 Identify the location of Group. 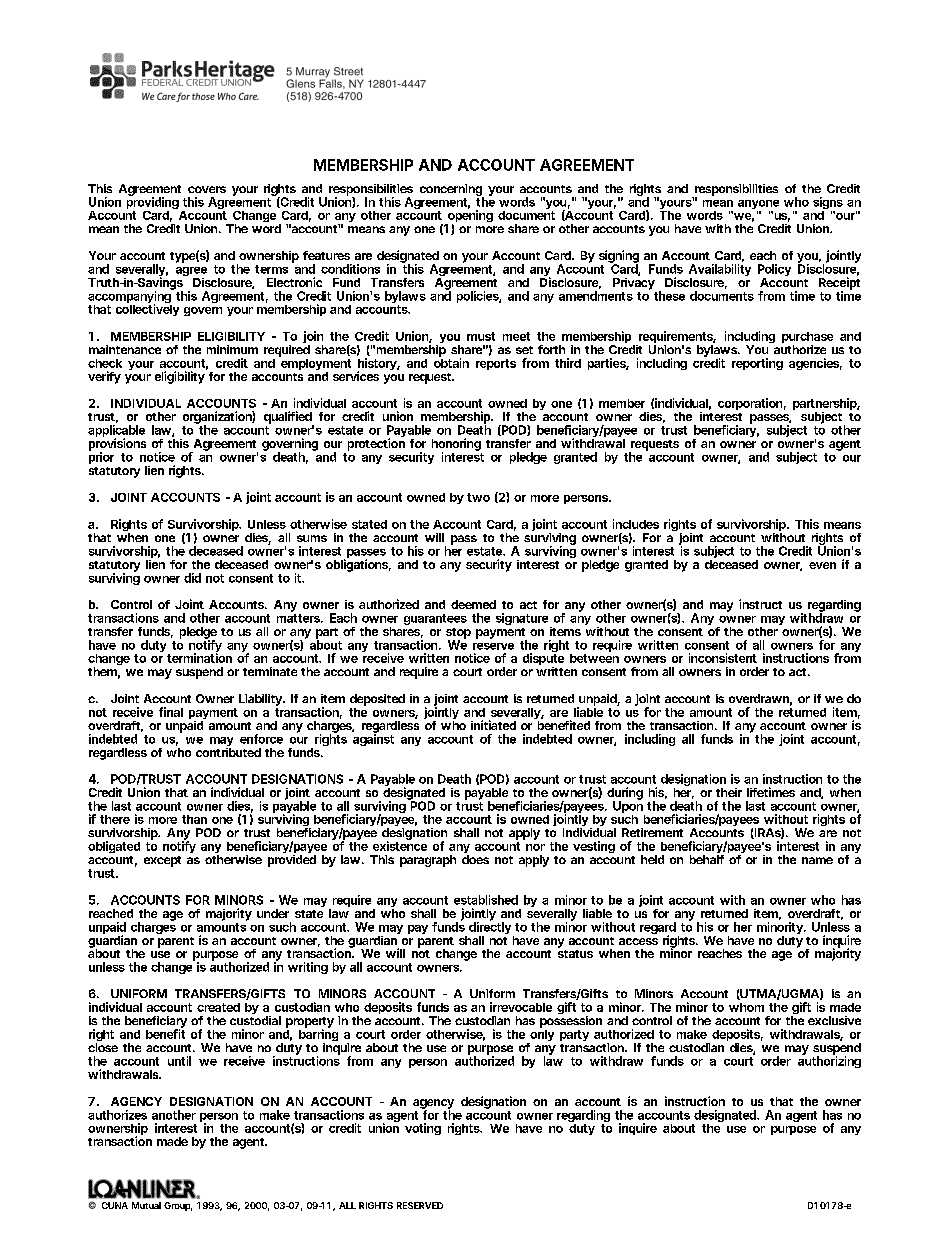
(178, 1206).
